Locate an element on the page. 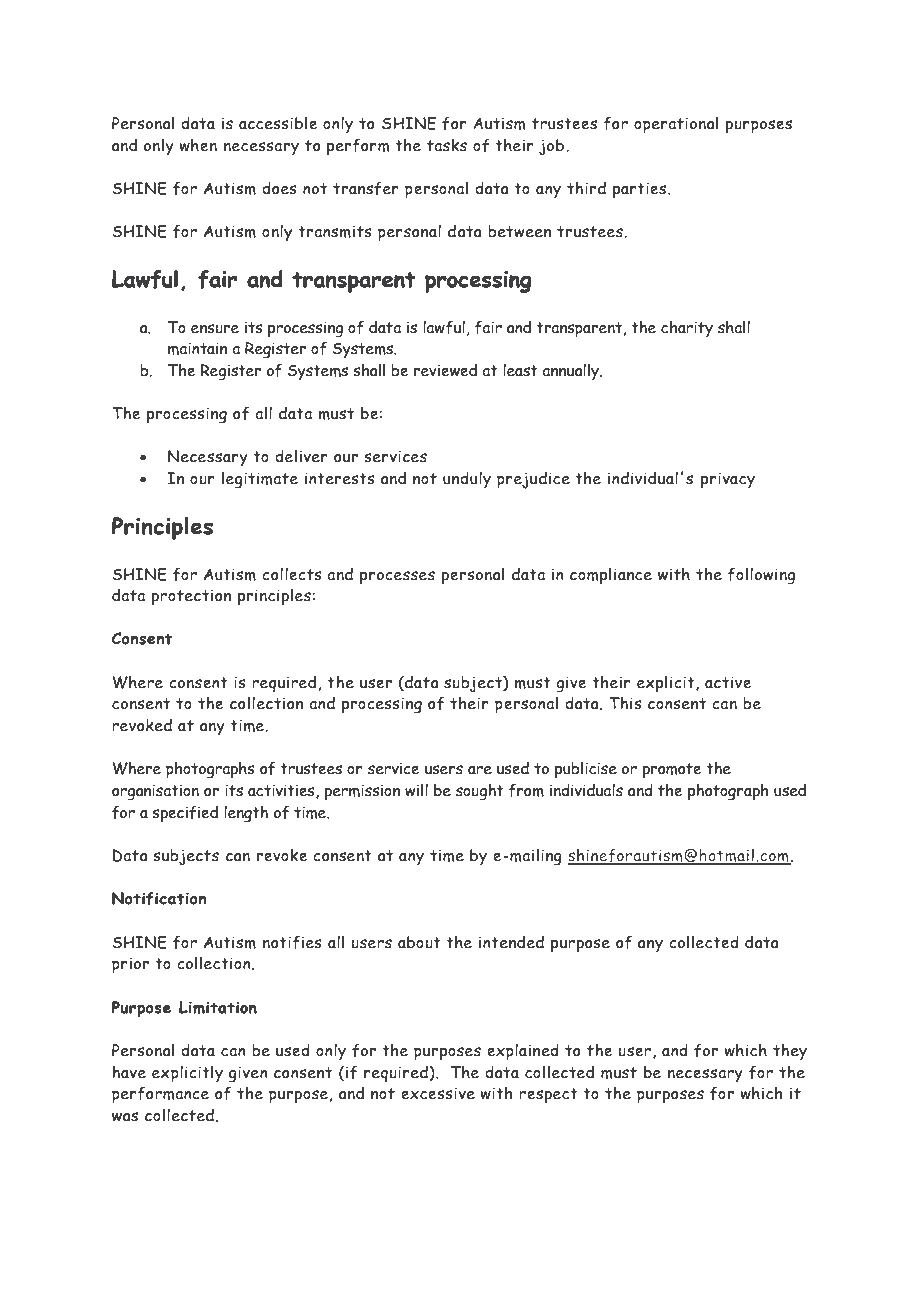 This page has height=1308, width=924. have is located at coordinates (129, 1072).
